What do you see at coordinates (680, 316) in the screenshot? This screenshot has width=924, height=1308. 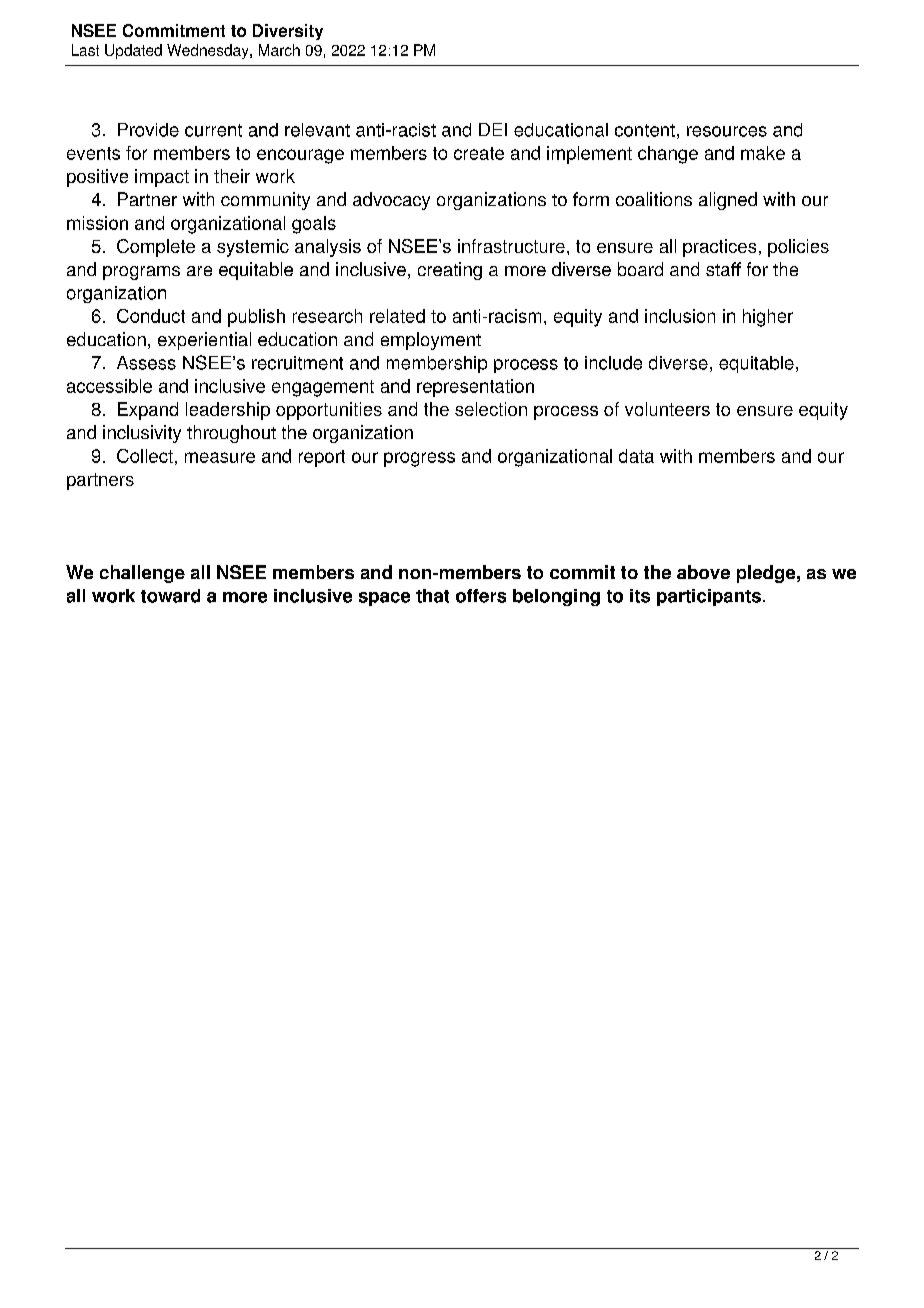 I see `inclusion` at bounding box center [680, 316].
